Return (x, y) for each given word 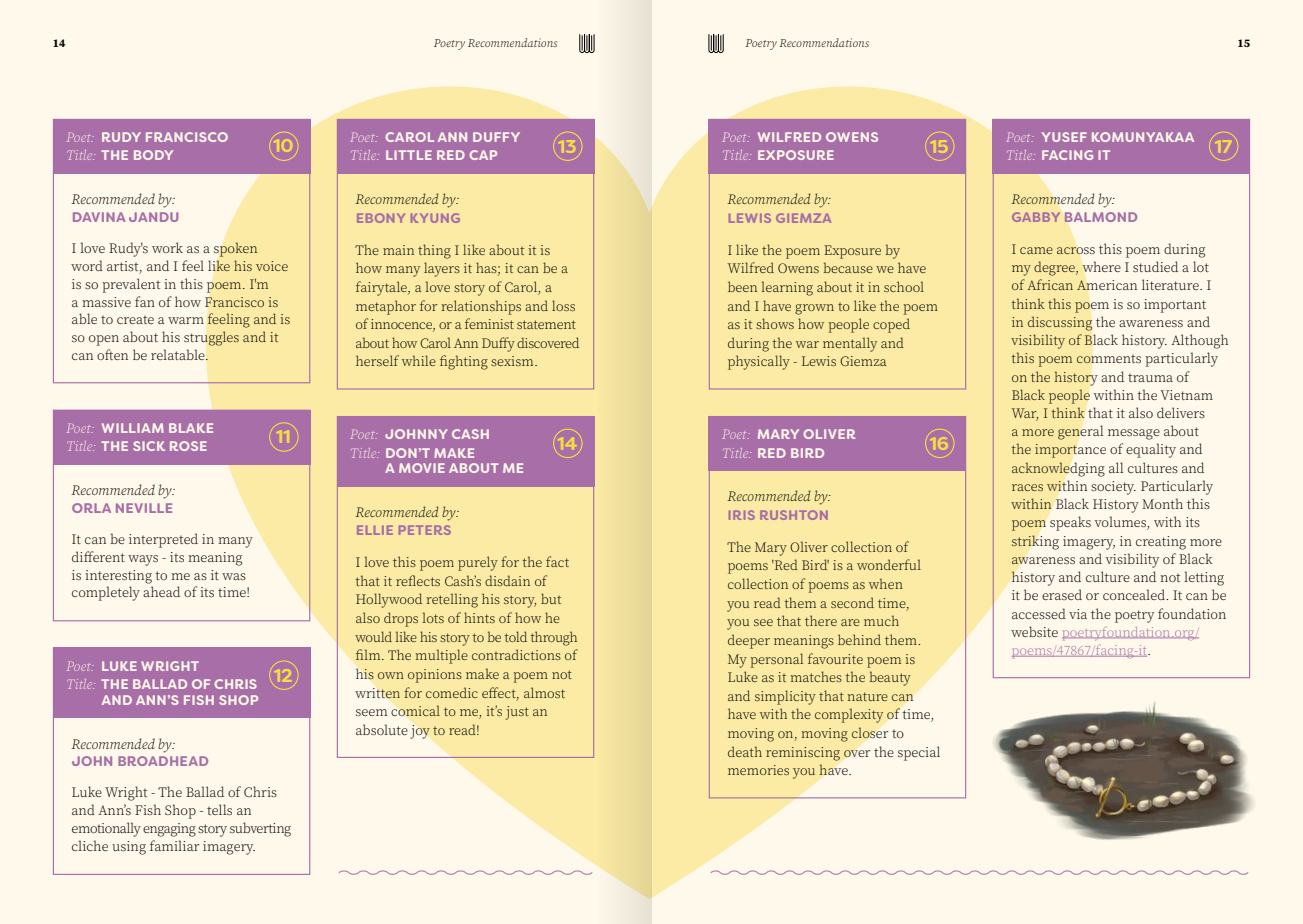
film (369, 654)
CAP (483, 155)
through (553, 638)
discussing (1060, 323)
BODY (153, 155)
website (1034, 631)
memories (758, 770)
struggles (211, 338)
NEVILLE (144, 508)
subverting (260, 829)
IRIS (742, 515)
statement (546, 324)
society (1113, 488)
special (919, 753)
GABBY (1036, 217)
